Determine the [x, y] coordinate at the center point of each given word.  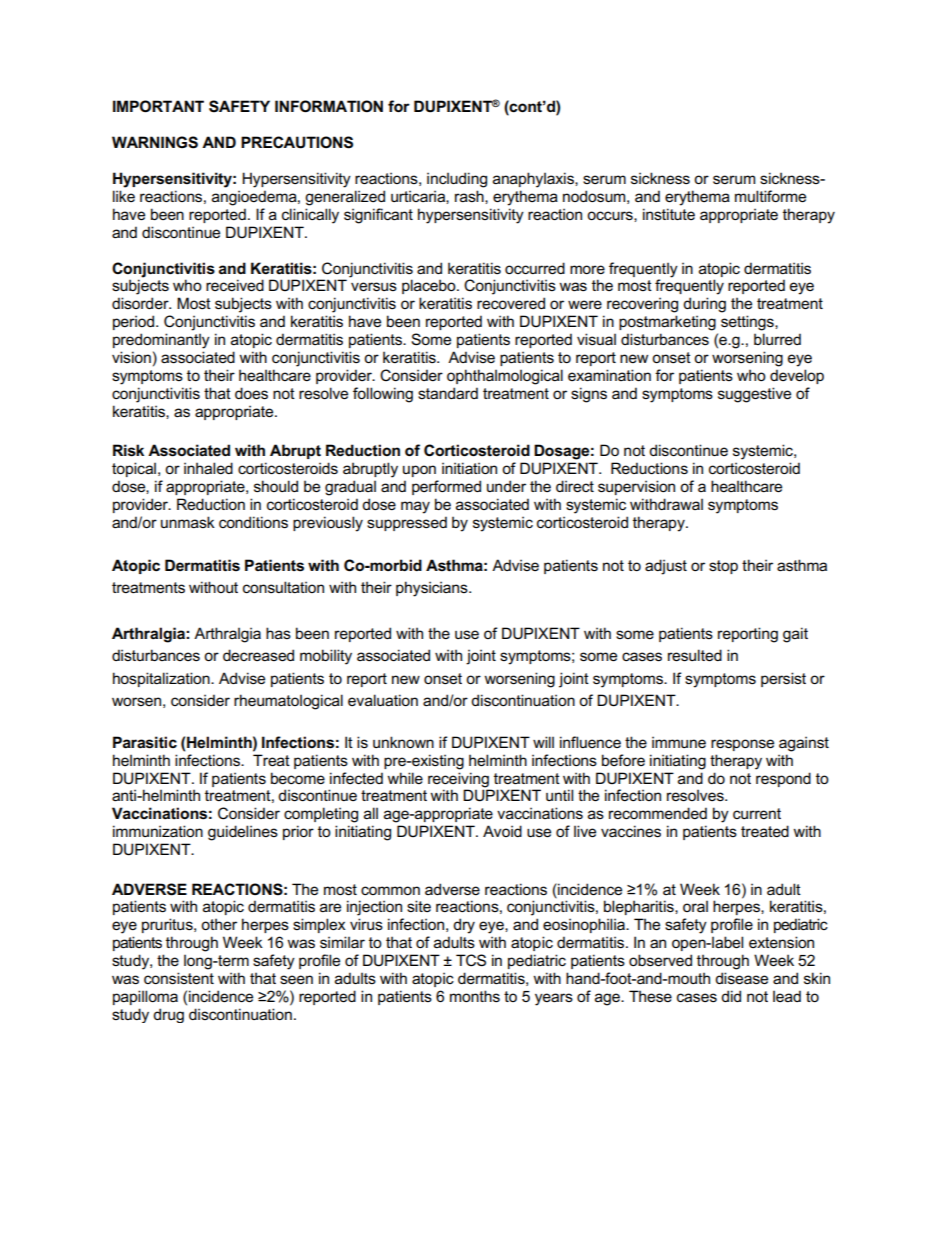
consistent [179, 978]
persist [783, 679]
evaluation [383, 700]
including [457, 180]
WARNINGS [155, 142]
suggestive [754, 395]
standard [448, 393]
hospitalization [162, 679]
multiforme [770, 196]
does [251, 393]
